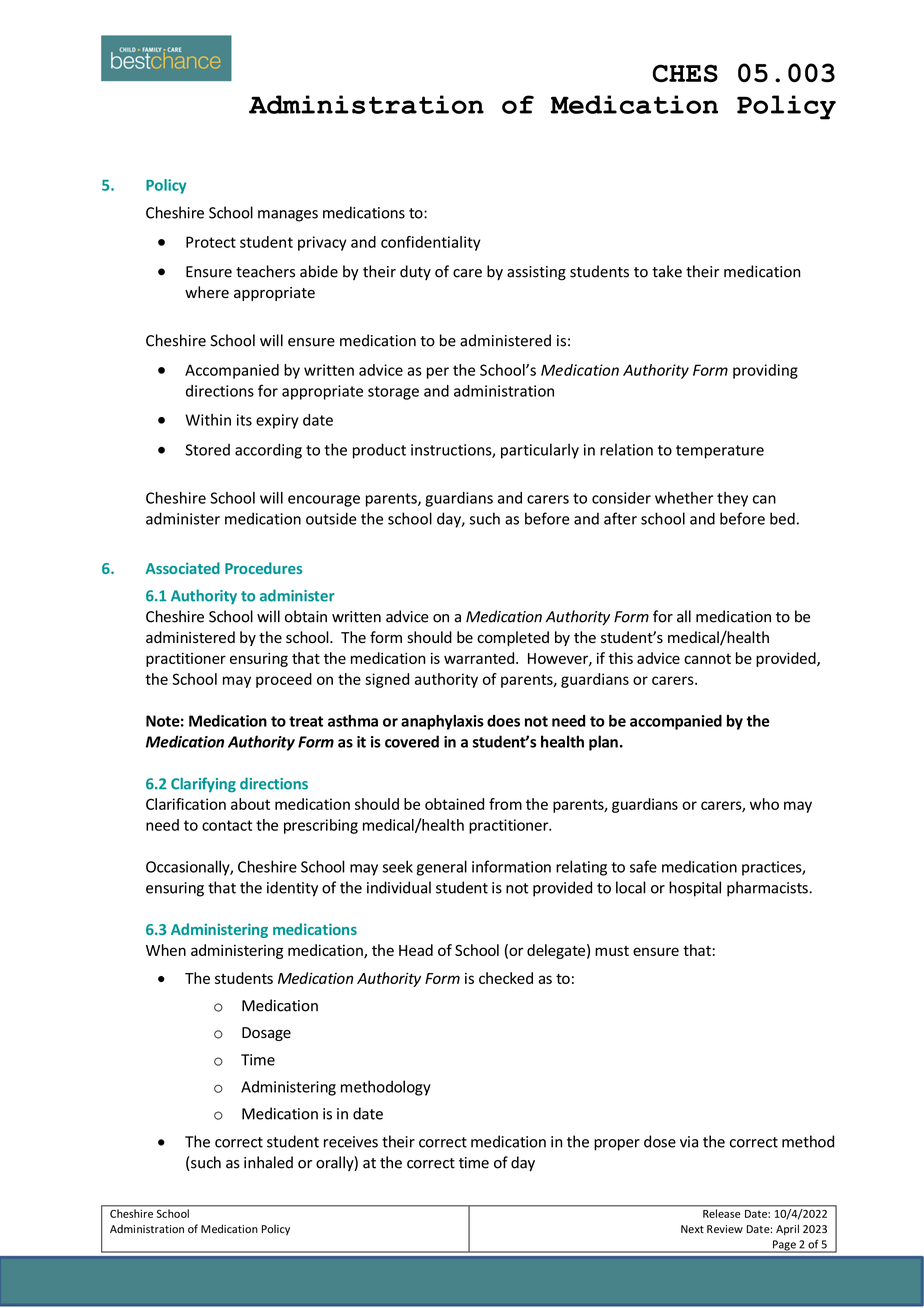 The width and height of the image is (924, 1308). Describe the element at coordinates (211, 242) in the image. I see `Protect` at that location.
